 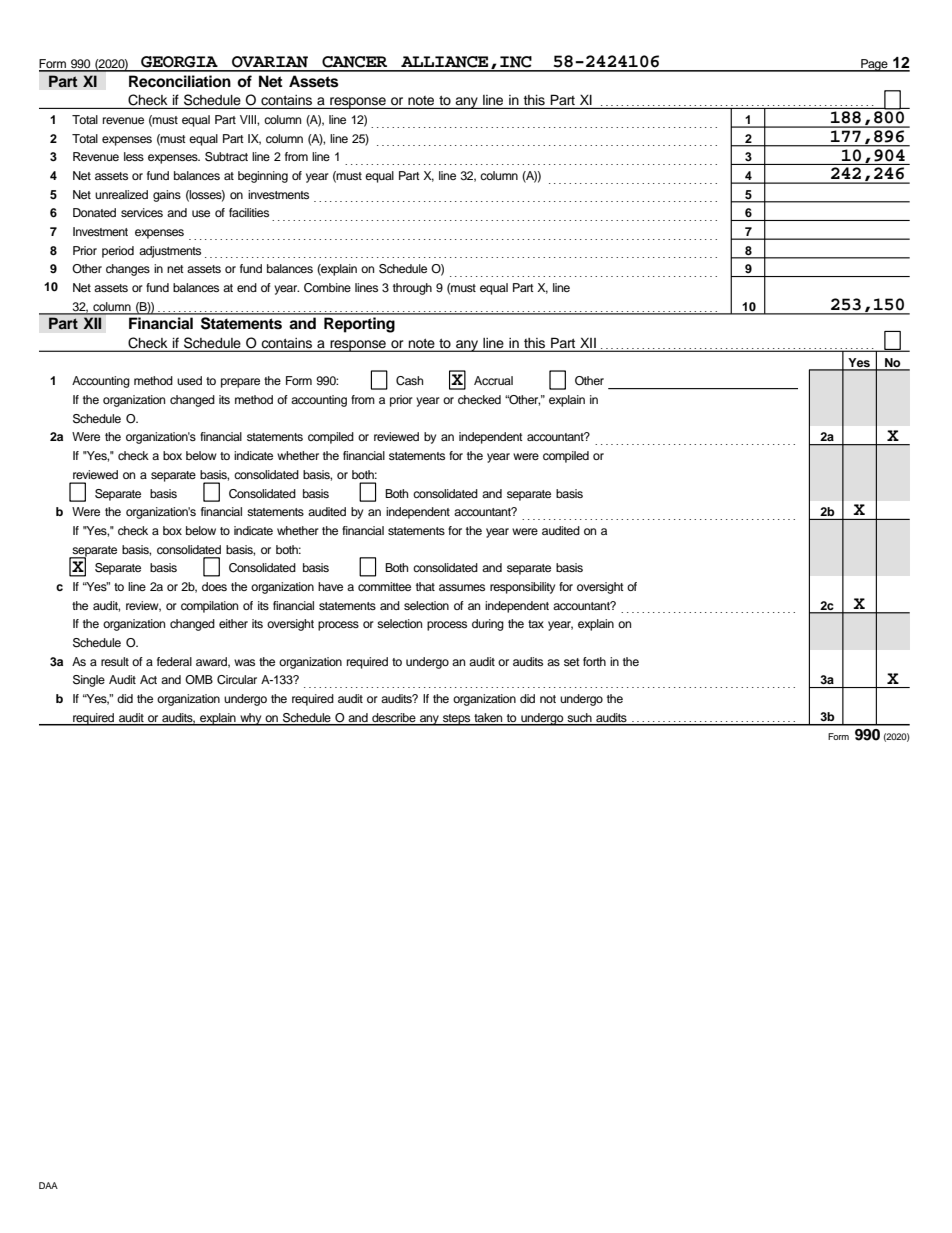 I want to click on beginning, so click(x=263, y=177).
